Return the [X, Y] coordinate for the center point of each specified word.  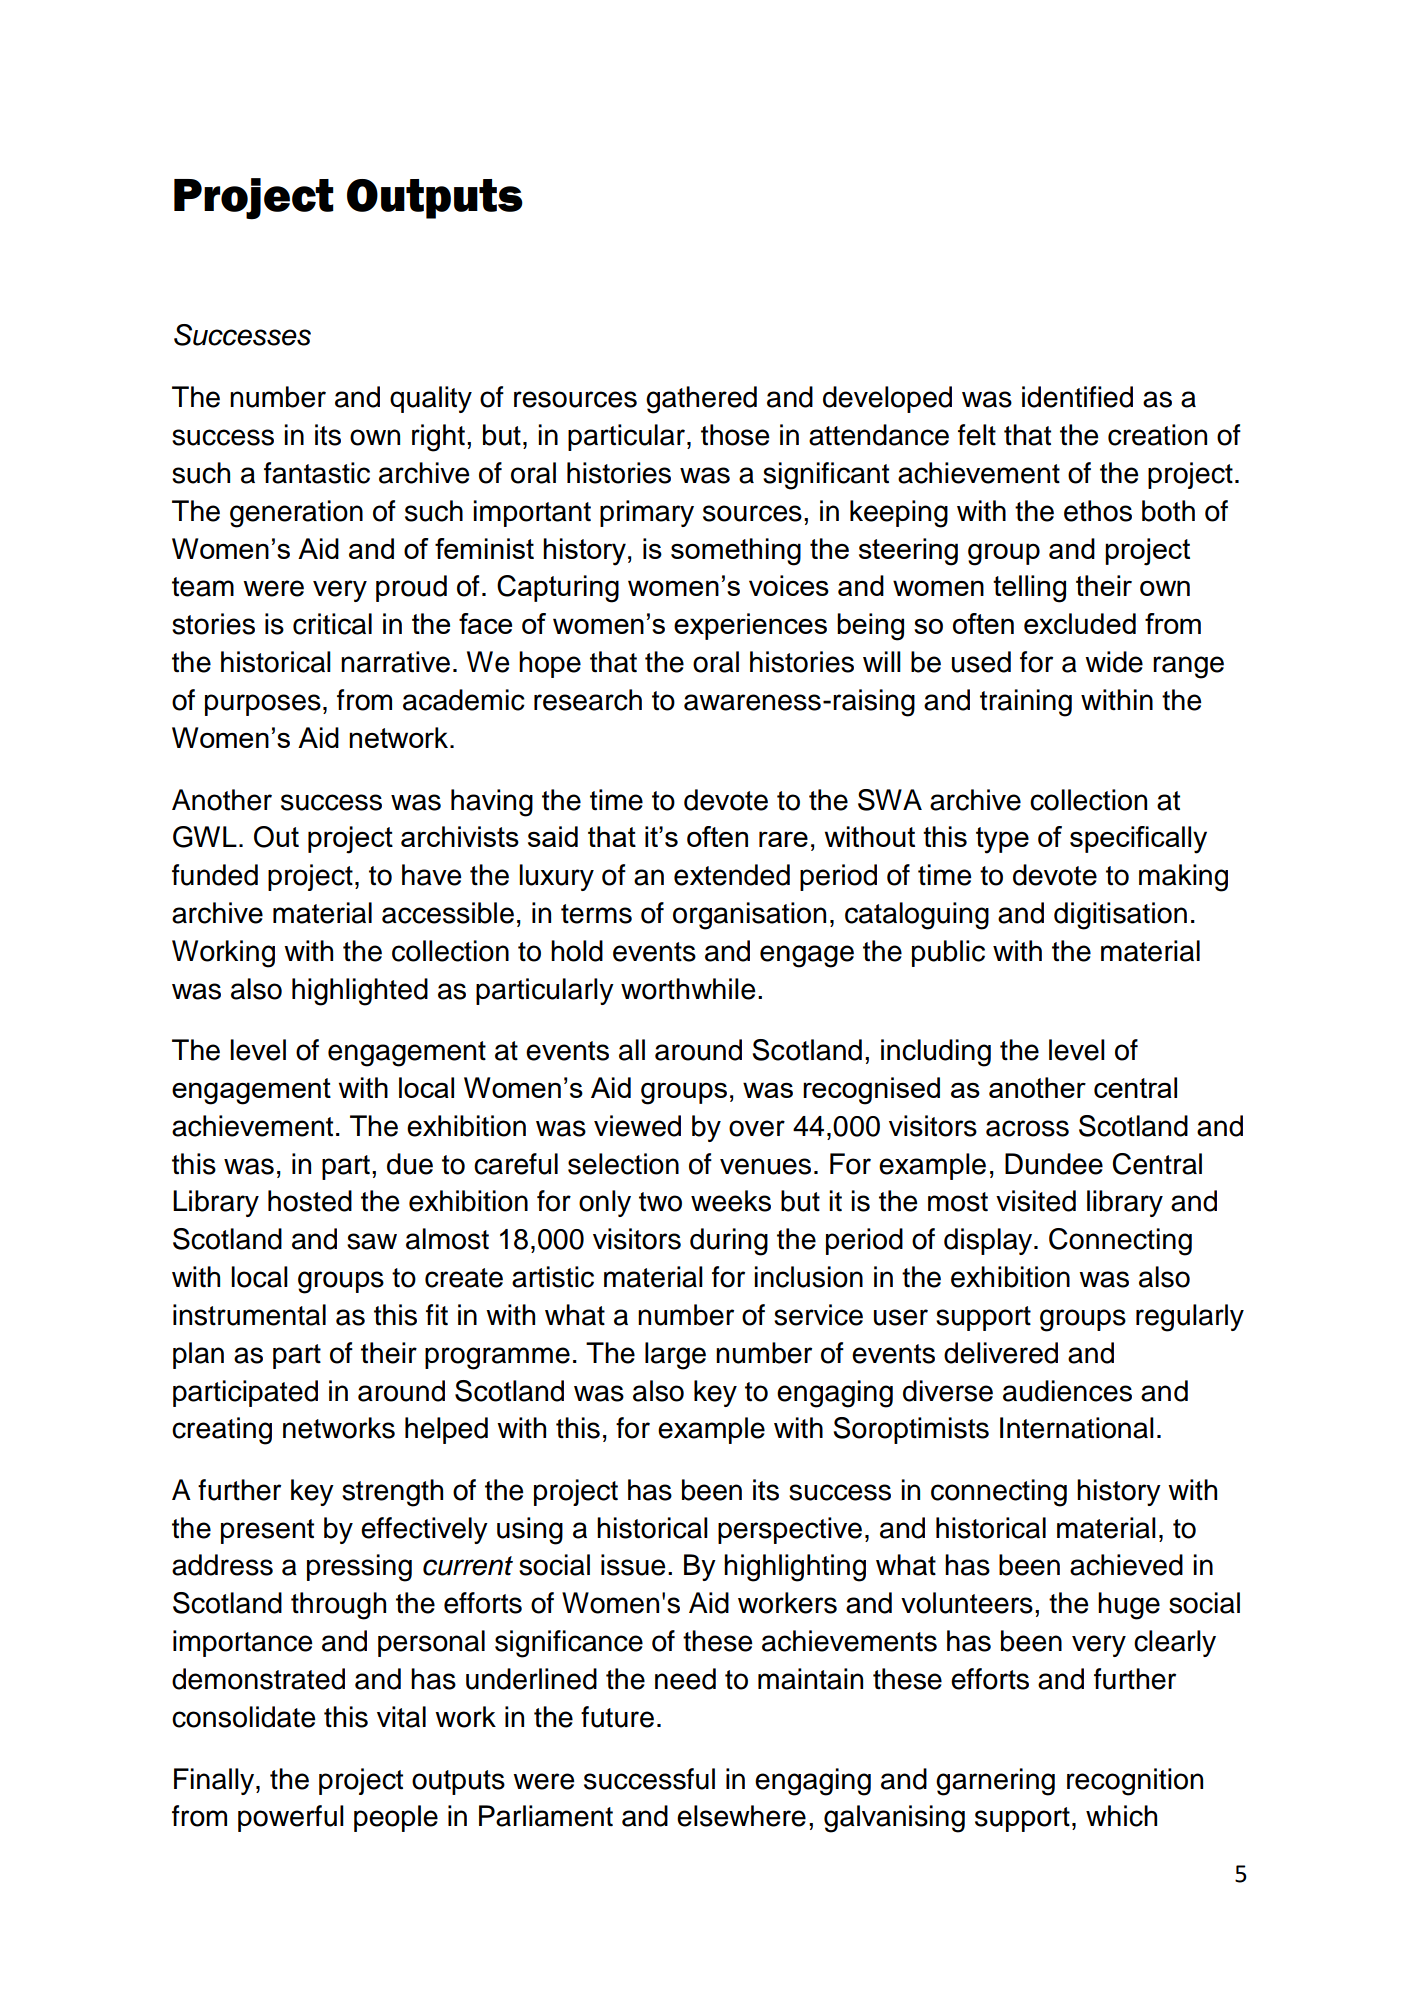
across [1027, 1128]
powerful [291, 1818]
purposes [263, 705]
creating [222, 1431]
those [735, 435]
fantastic [317, 473]
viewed [637, 1126]
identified [1077, 397]
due [410, 1164]
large [675, 1356]
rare [783, 839]
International [1077, 1428]
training [1026, 703]
